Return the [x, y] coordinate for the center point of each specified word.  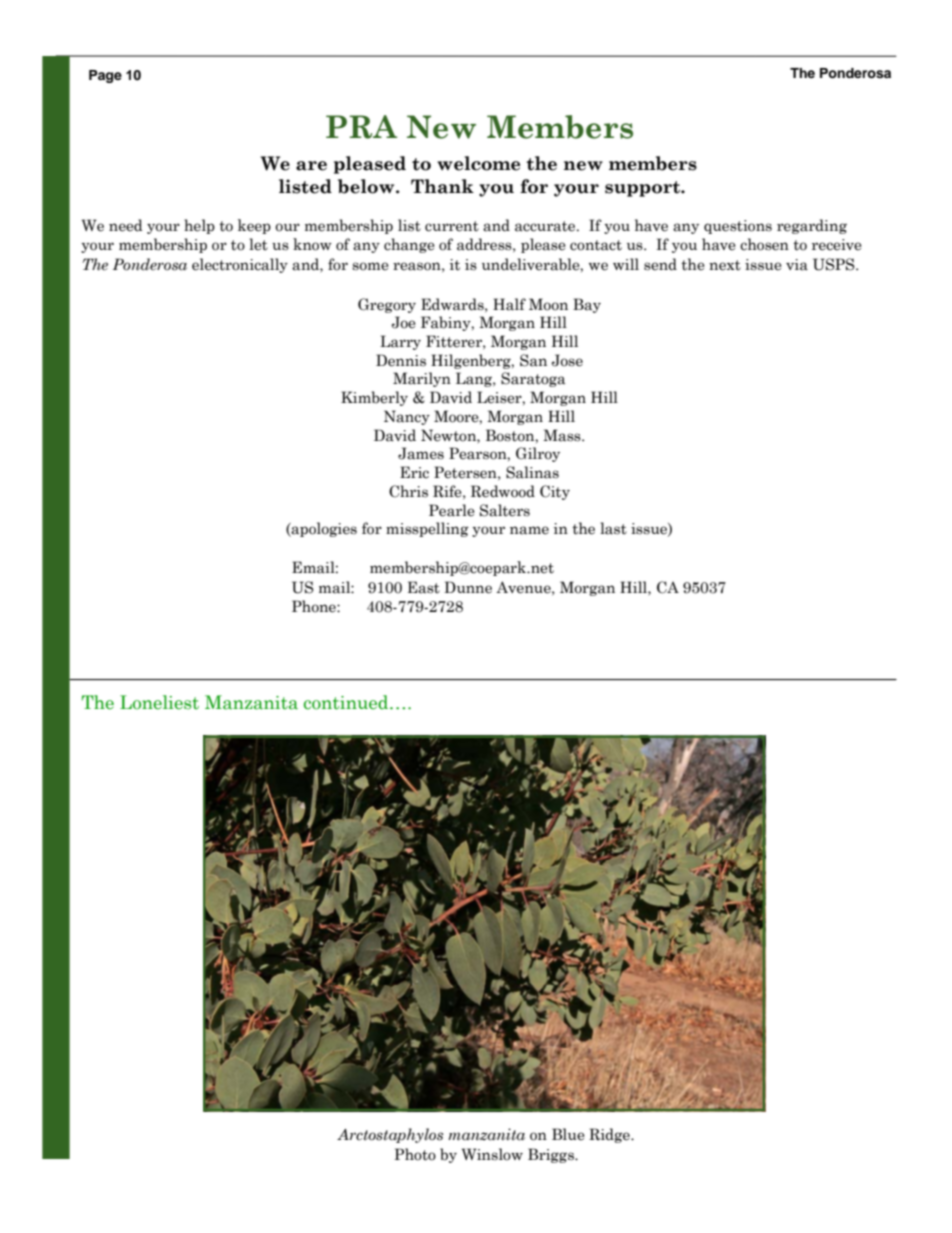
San [533, 360]
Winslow [492, 1154]
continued [347, 702]
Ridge [610, 1135]
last [613, 528]
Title [876, 74]
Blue [568, 1134]
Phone [315, 606]
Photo [415, 1154]
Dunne [468, 587]
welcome [478, 163]
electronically [240, 265]
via [797, 265]
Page [105, 76]
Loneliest [159, 702]
